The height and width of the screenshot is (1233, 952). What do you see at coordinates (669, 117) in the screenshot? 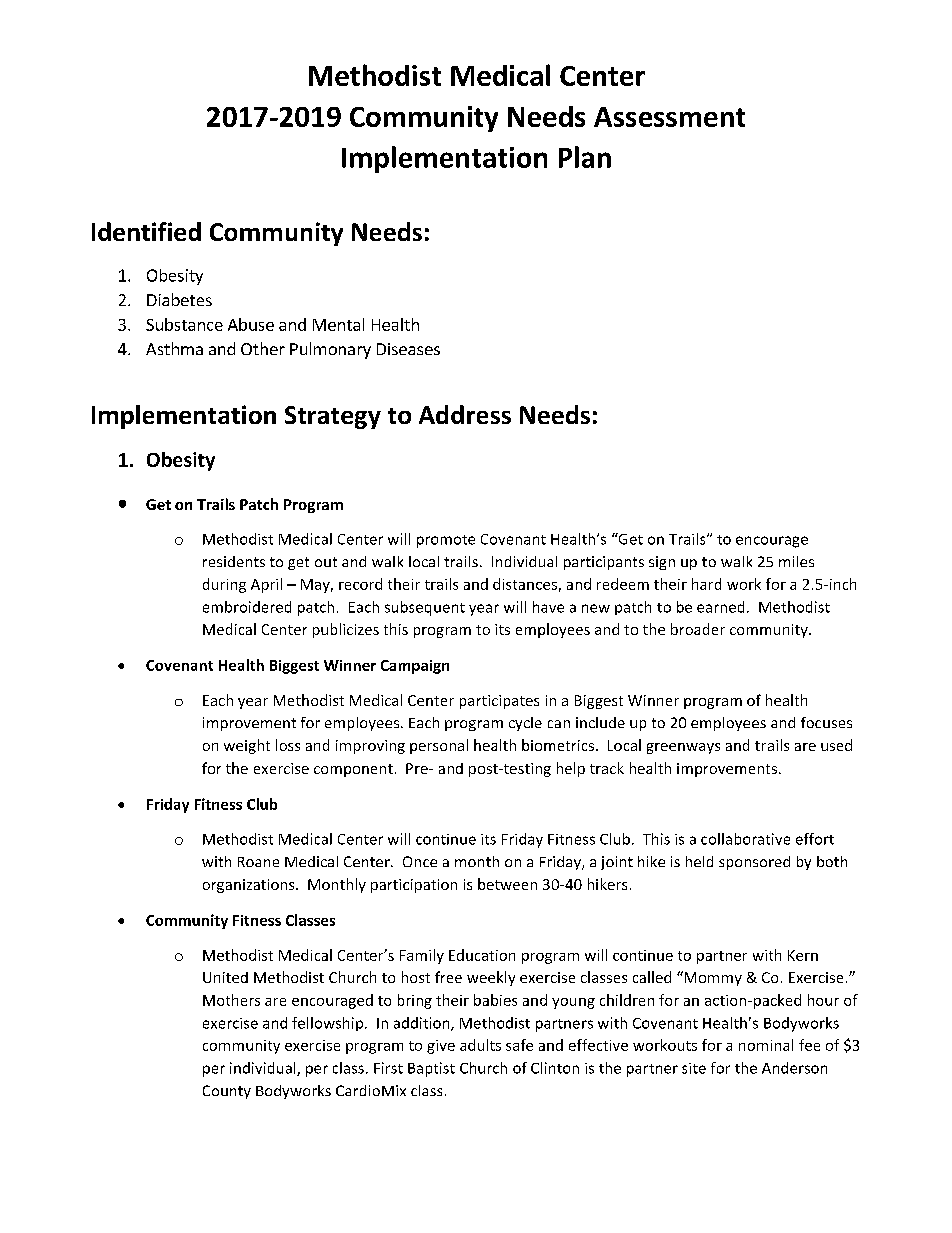
I see `Assessment` at bounding box center [669, 117].
